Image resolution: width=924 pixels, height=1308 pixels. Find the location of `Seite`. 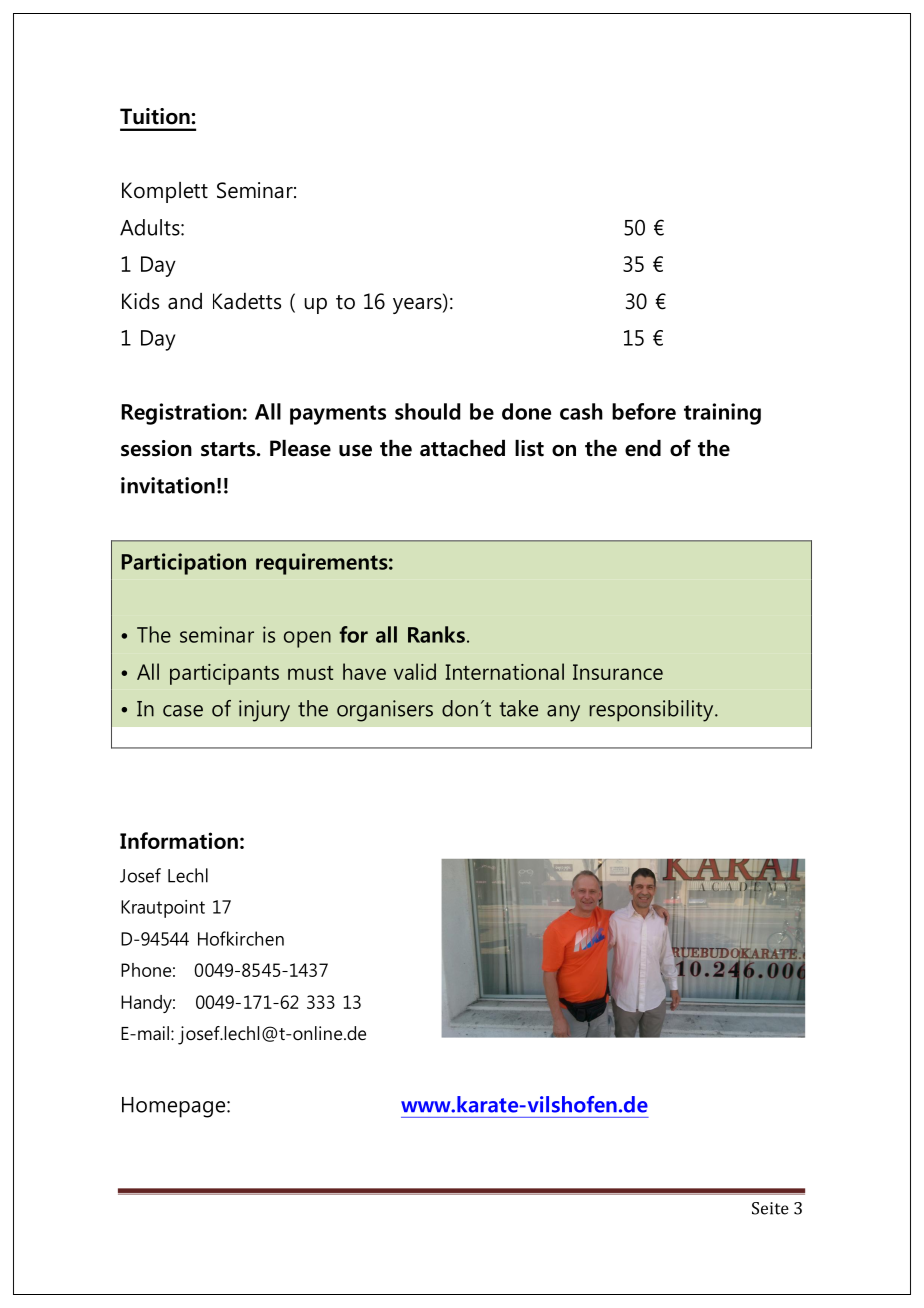

Seite is located at coordinates (770, 1208).
